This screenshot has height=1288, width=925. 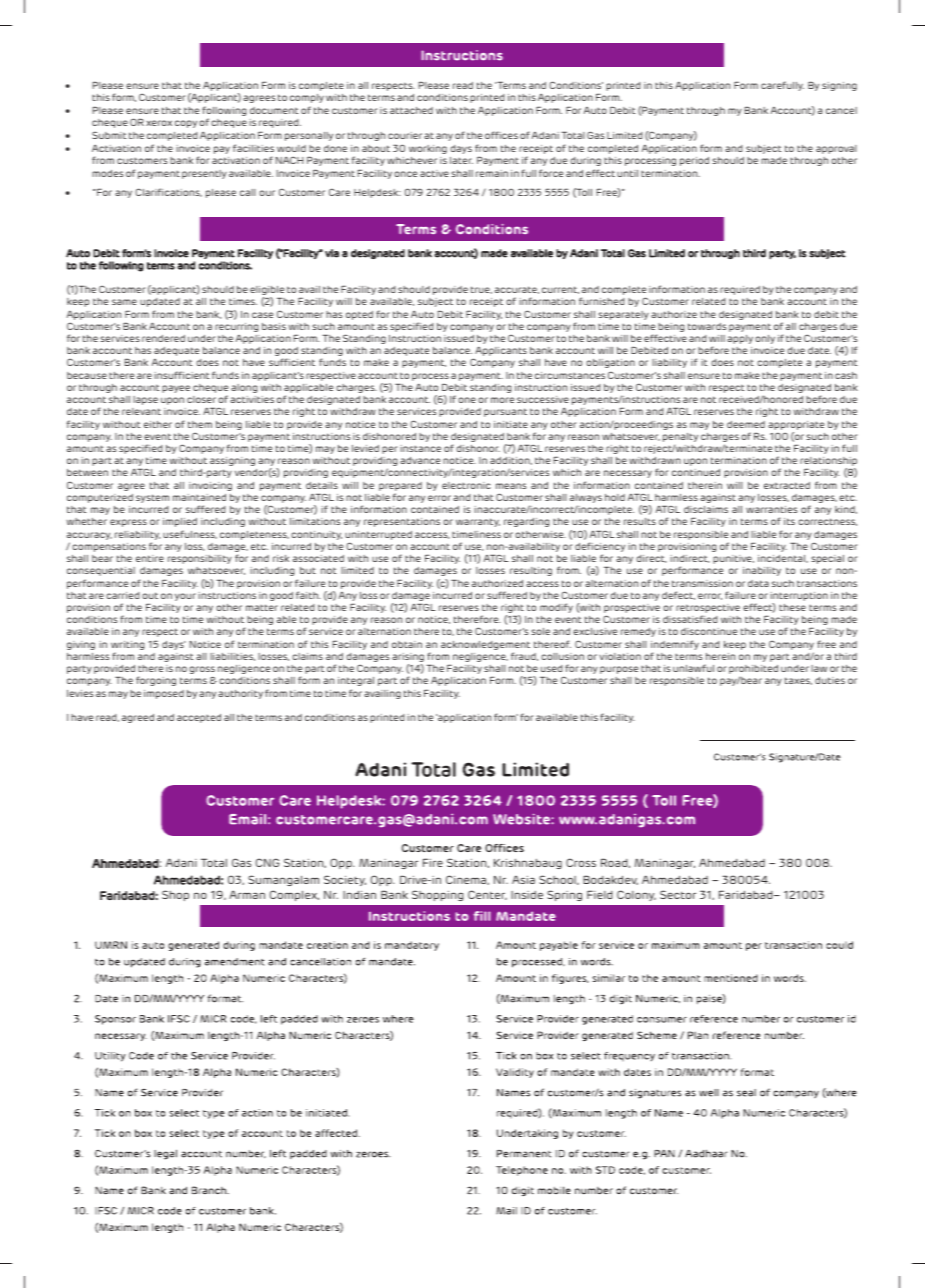 I want to click on attached, so click(x=411, y=110).
